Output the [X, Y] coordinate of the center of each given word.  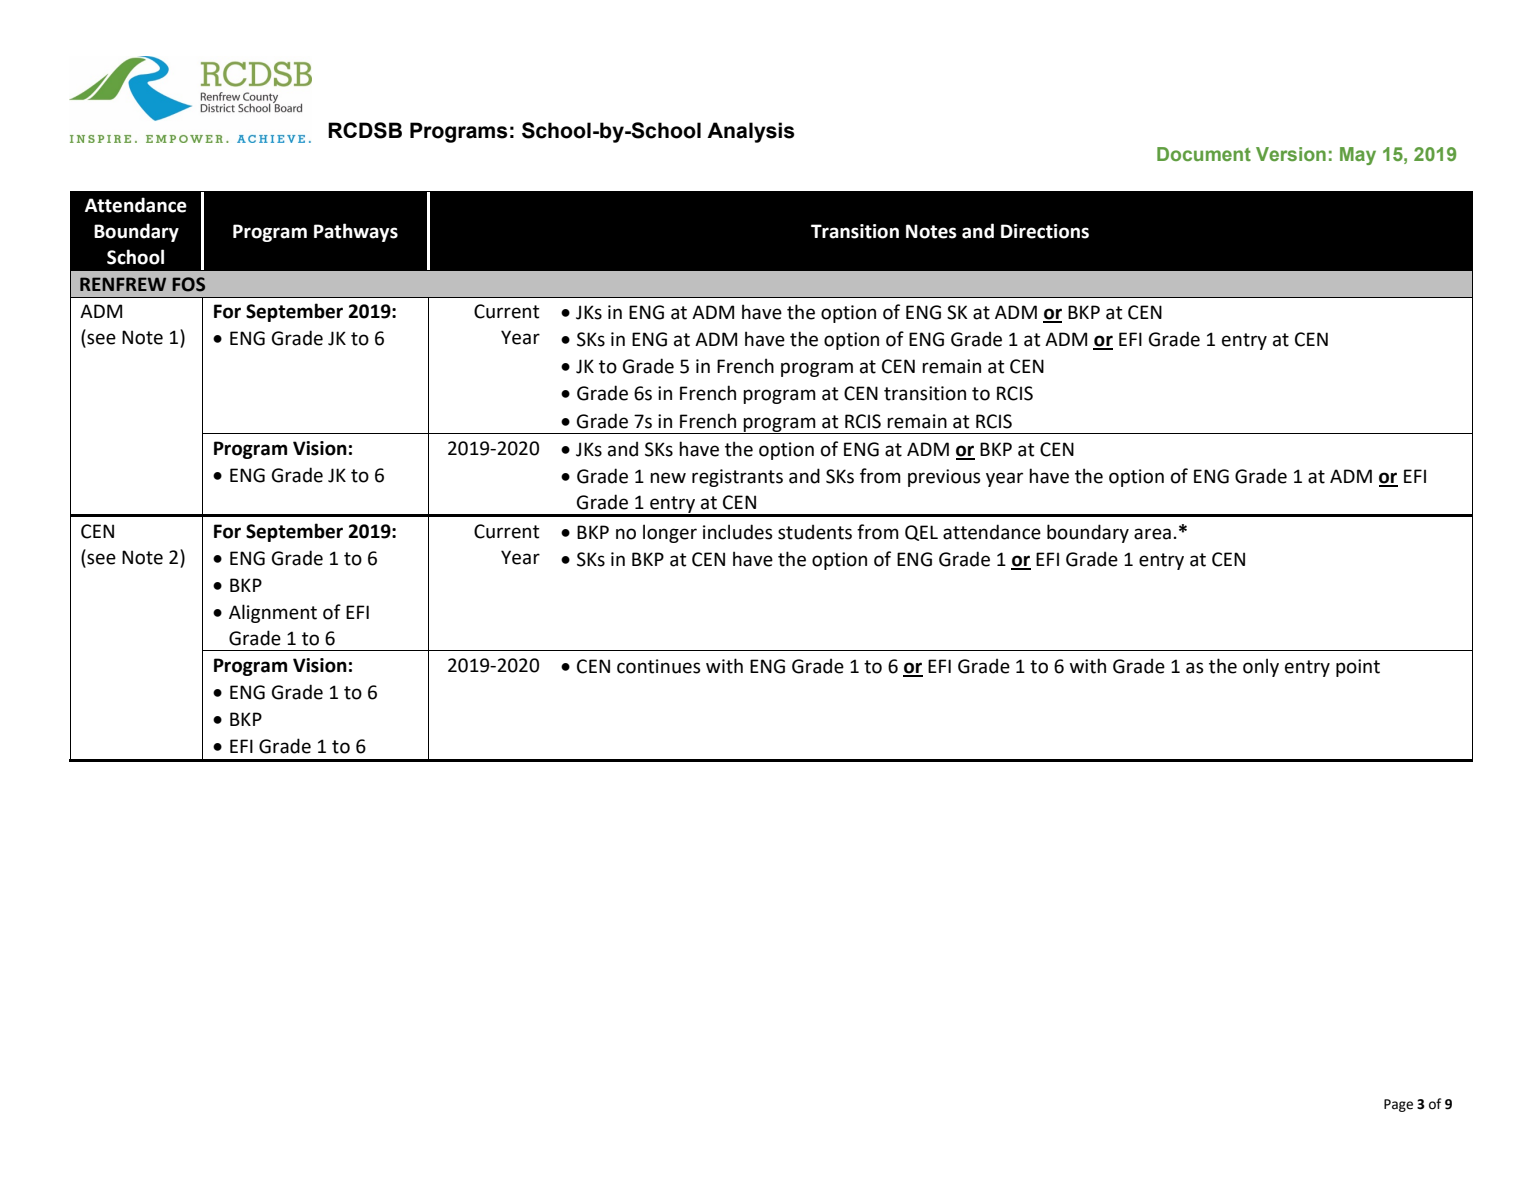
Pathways [356, 232]
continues [659, 666]
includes [738, 532]
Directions [1045, 231]
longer [670, 533]
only [1261, 667]
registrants [737, 478]
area [1152, 534]
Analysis [751, 132]
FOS [188, 284]
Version [1291, 154]
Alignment [273, 613]
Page [1398, 1105]
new [668, 478]
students [815, 532]
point [1358, 668]
